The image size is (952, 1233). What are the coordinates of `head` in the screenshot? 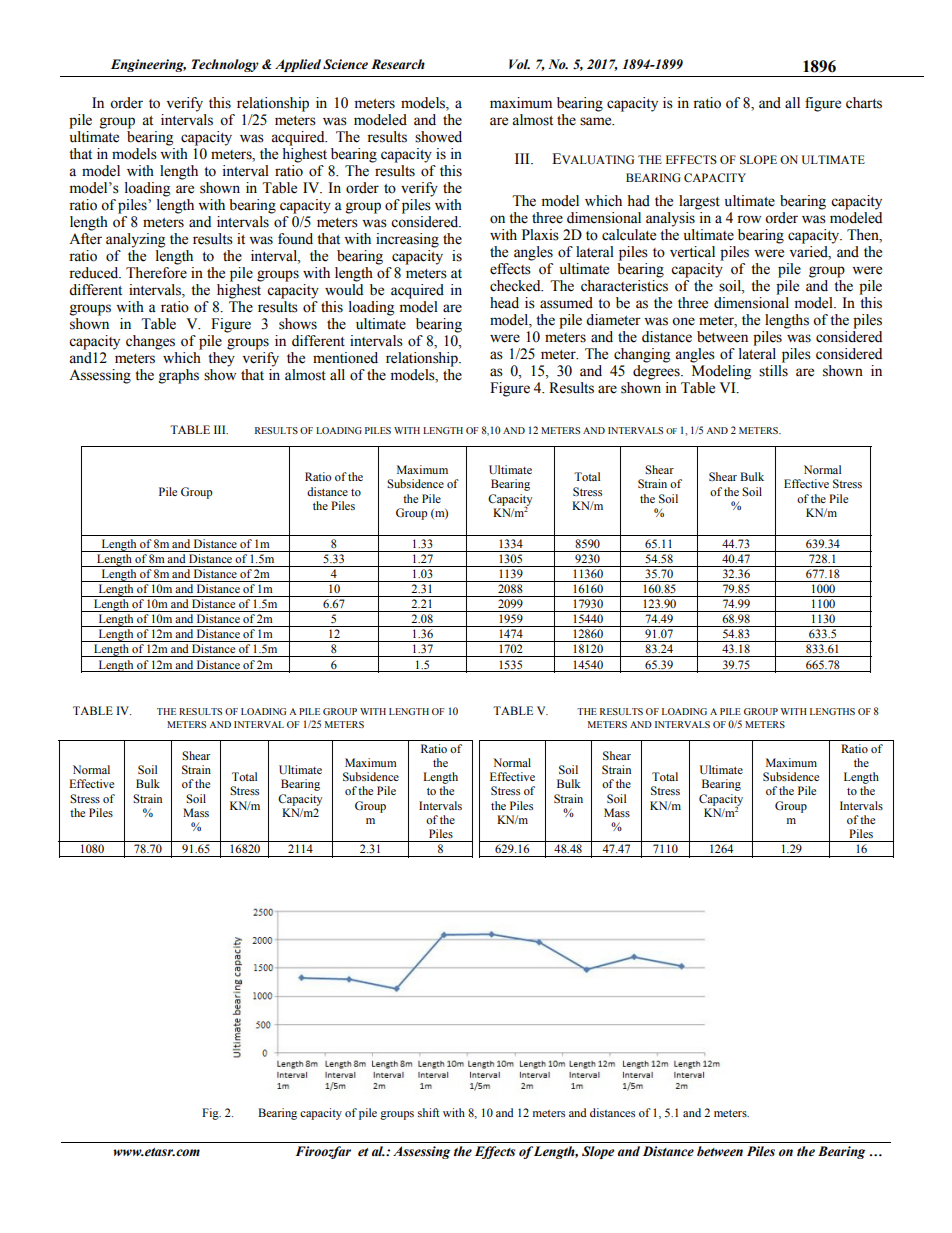 It's located at (504, 303).
